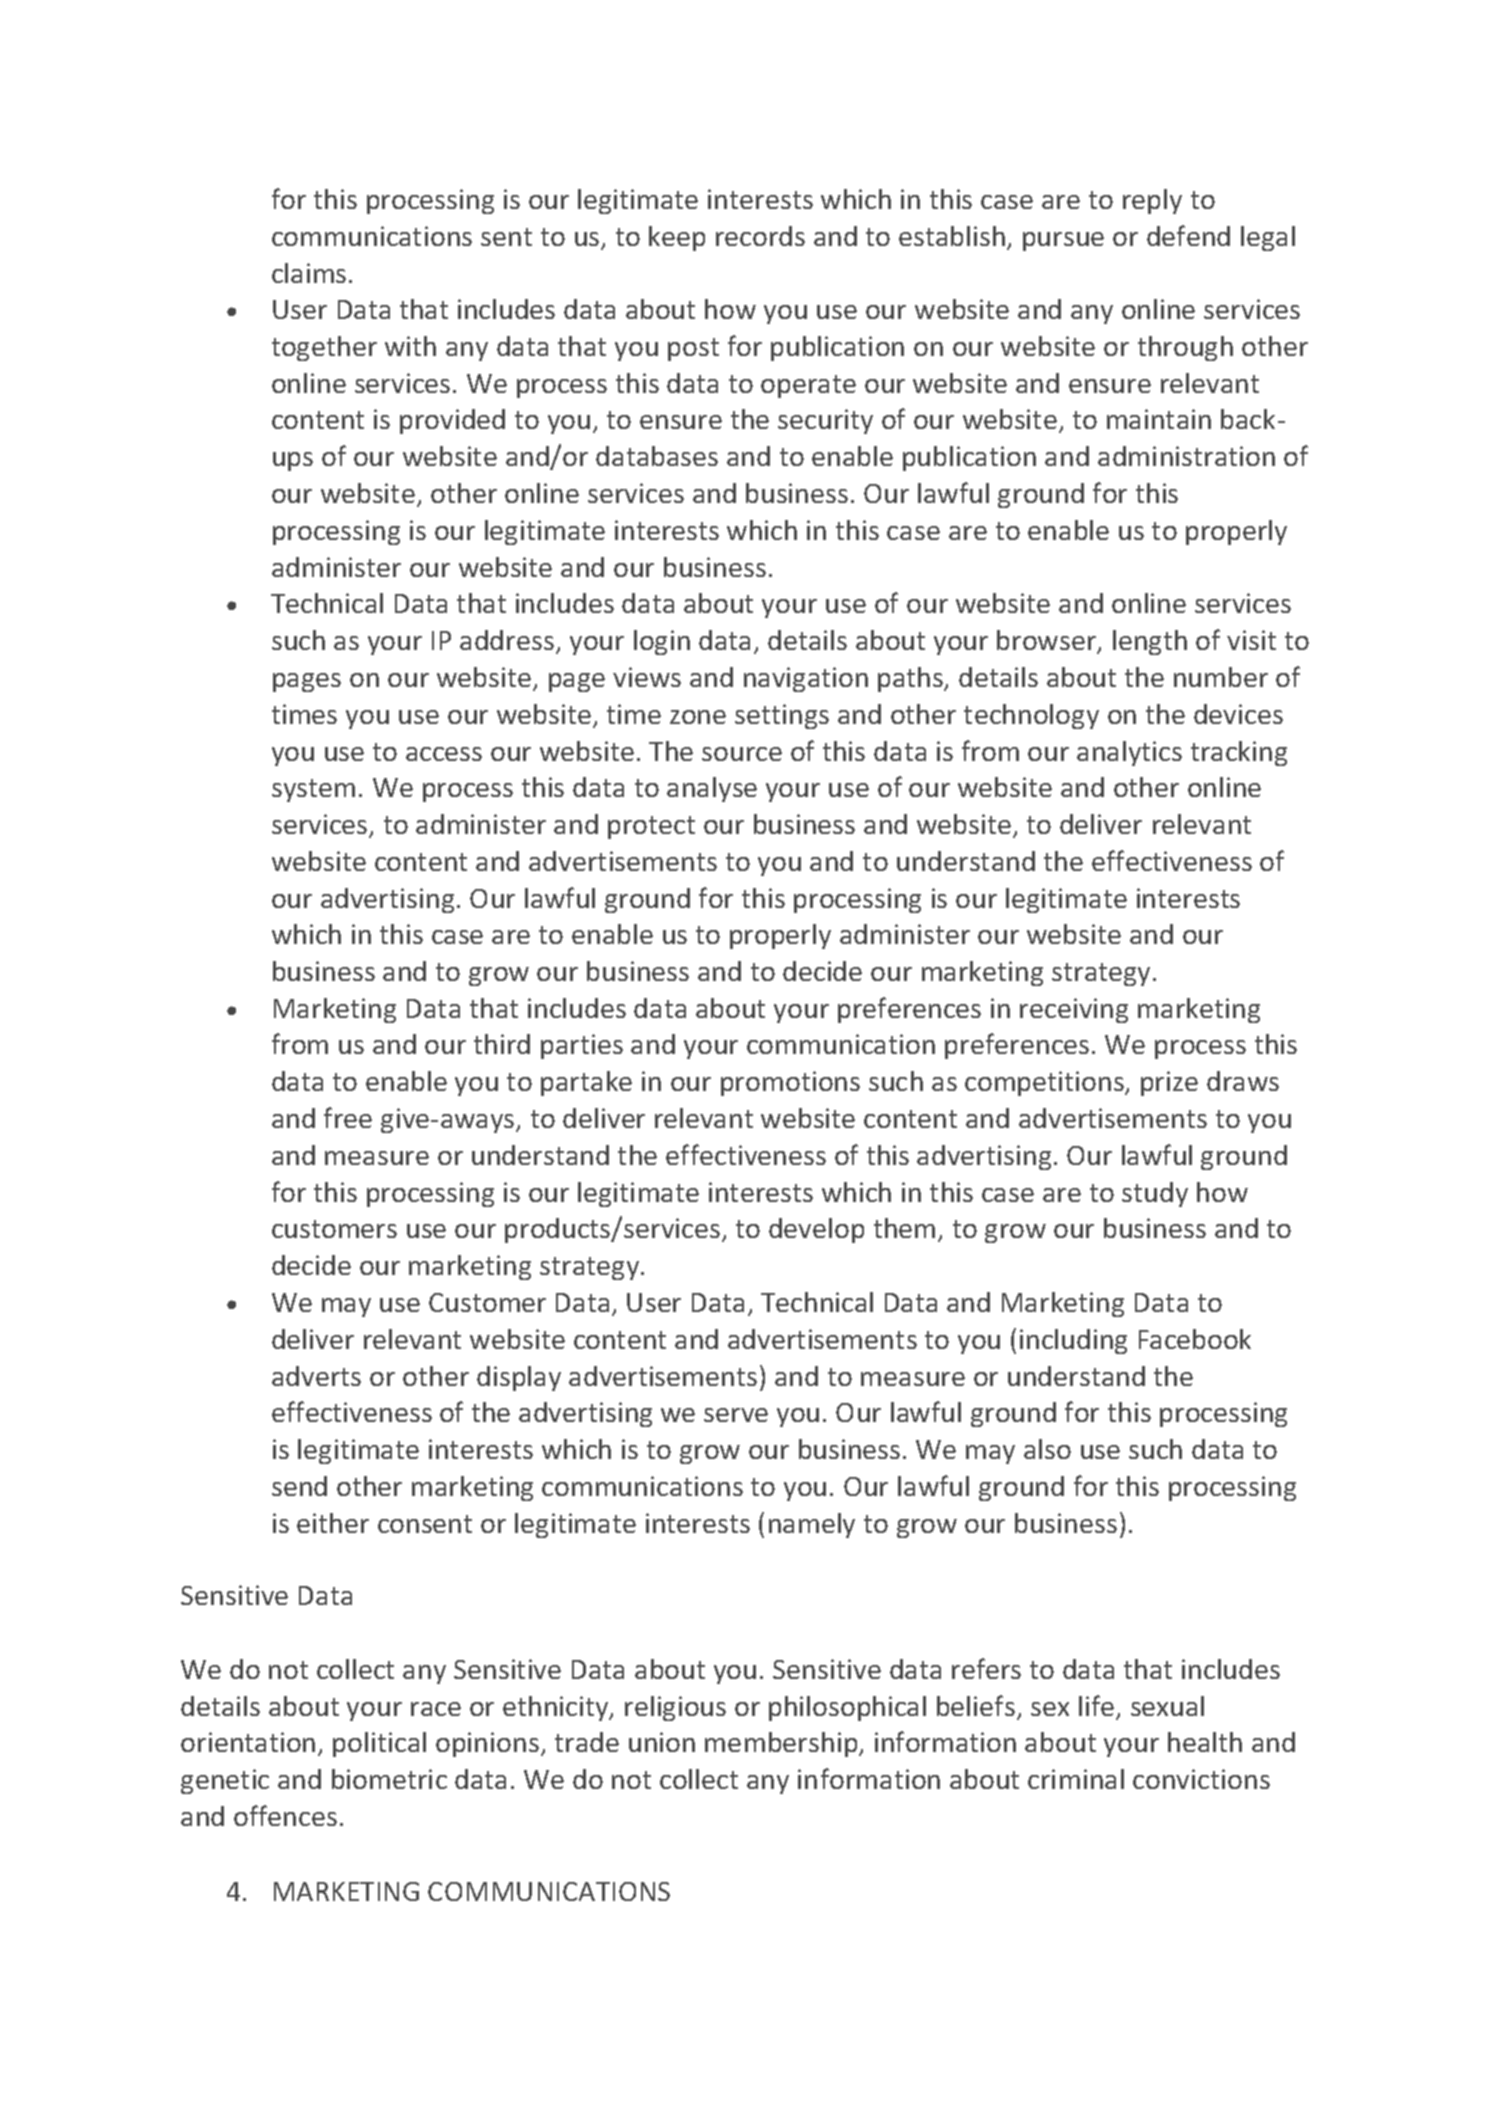  What do you see at coordinates (348, 1117) in the screenshot?
I see `free` at bounding box center [348, 1117].
